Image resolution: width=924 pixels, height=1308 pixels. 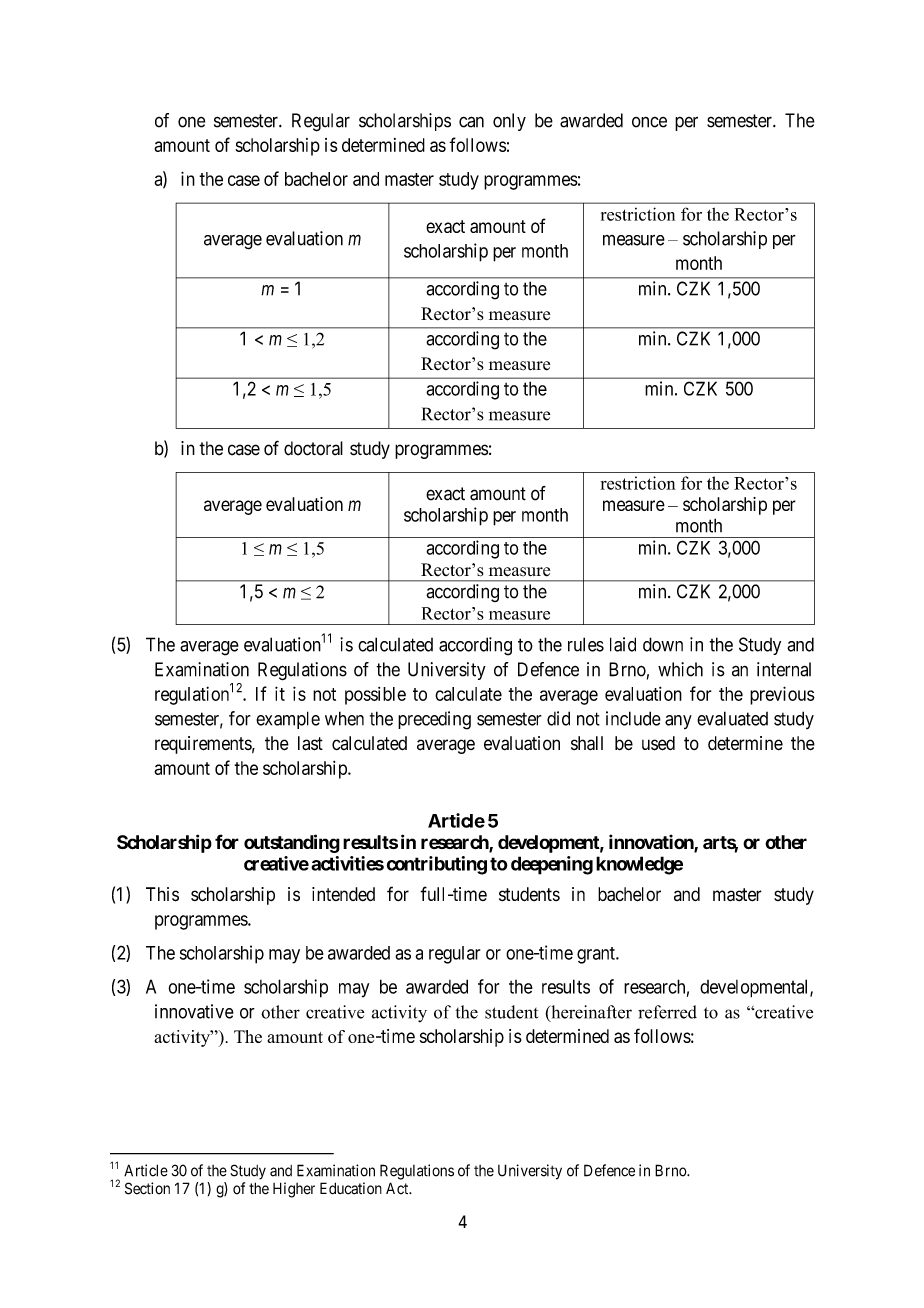 I want to click on innovation, so click(x=652, y=843).
